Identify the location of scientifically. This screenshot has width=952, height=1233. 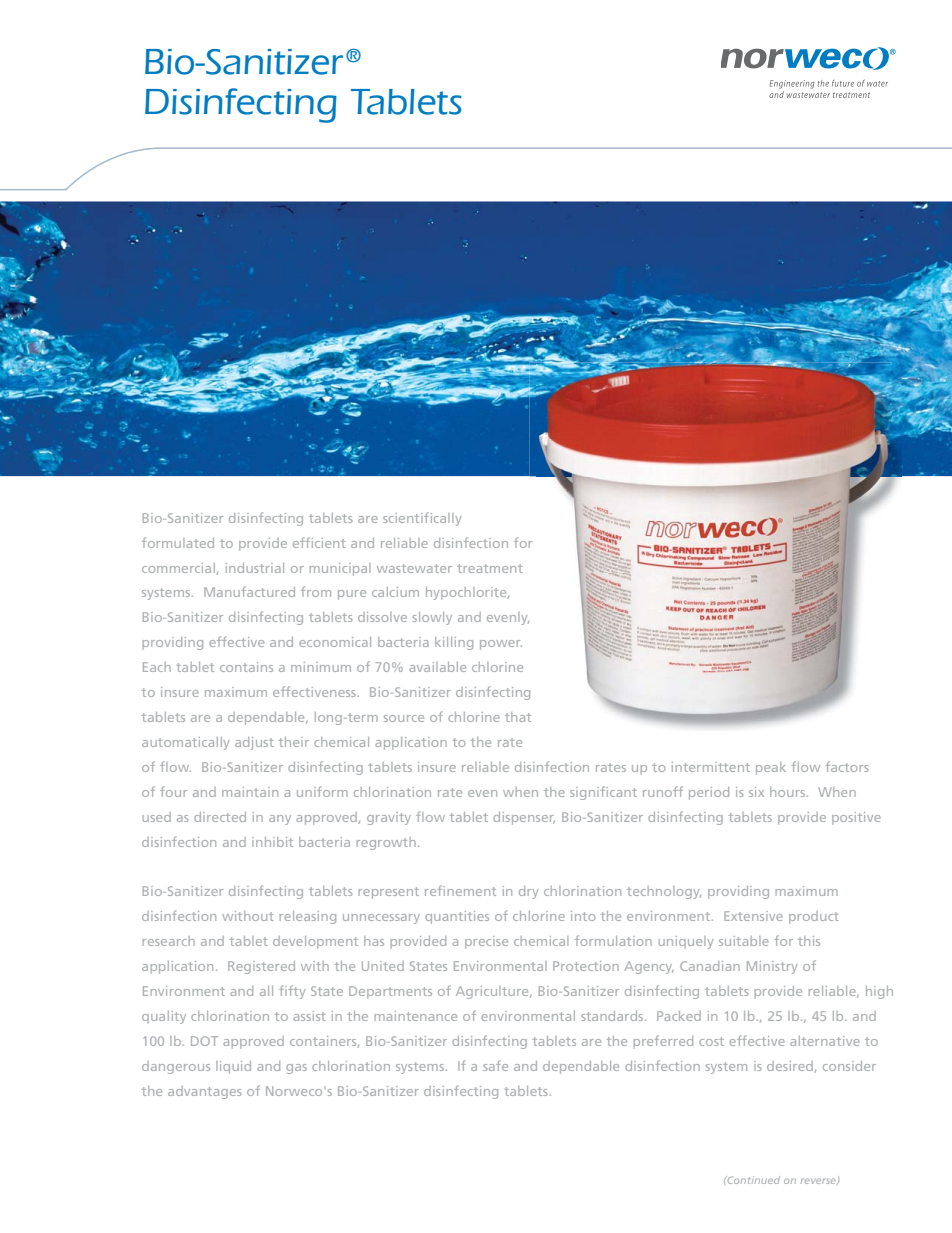
(422, 519).
